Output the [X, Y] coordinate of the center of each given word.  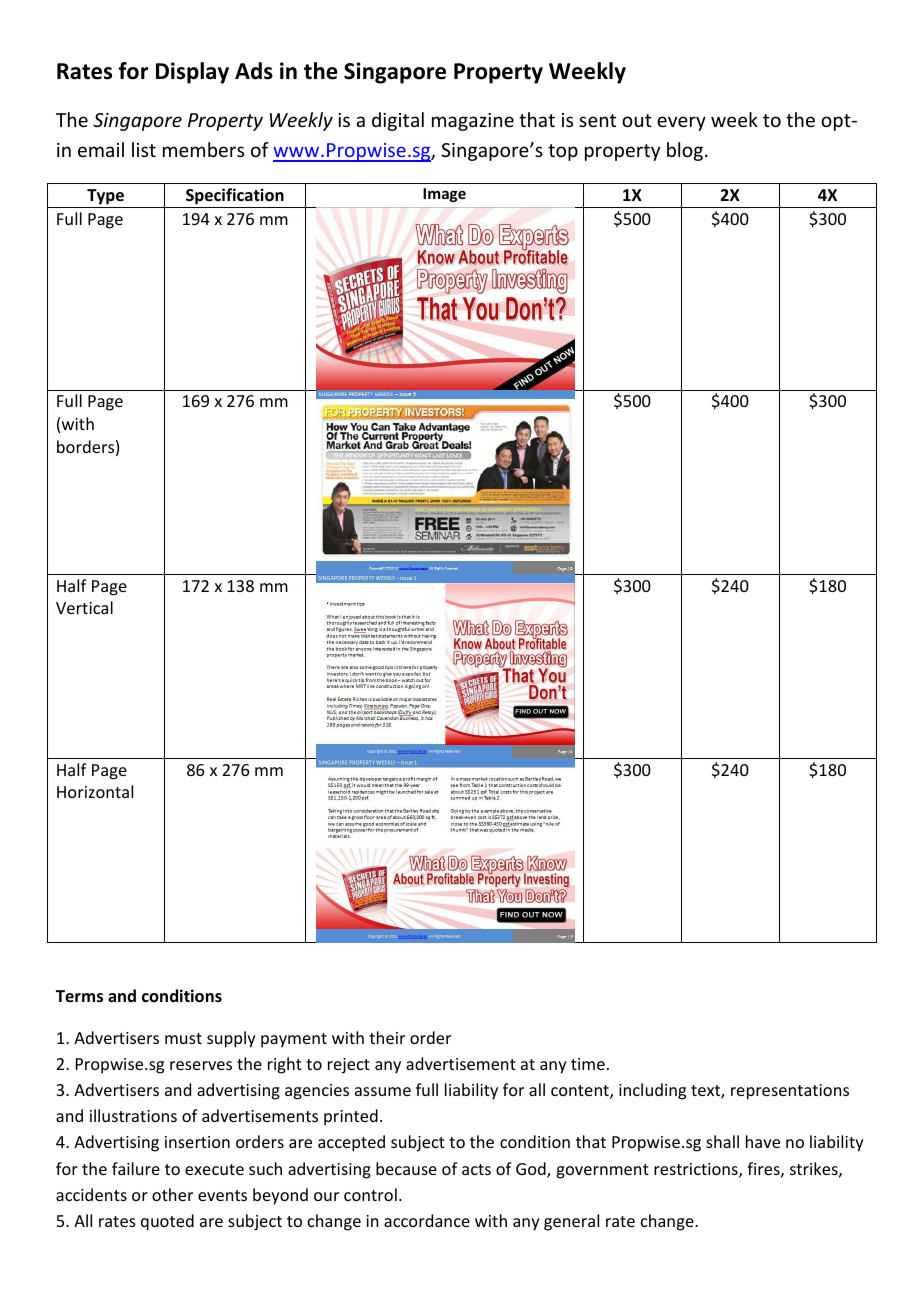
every [681, 123]
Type [105, 197]
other [172, 1194]
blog [686, 151]
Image [444, 195]
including [652, 1091]
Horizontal [95, 791]
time [588, 1064]
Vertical [84, 607]
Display [192, 73]
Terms [79, 996]
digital [398, 121]
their [387, 1037]
